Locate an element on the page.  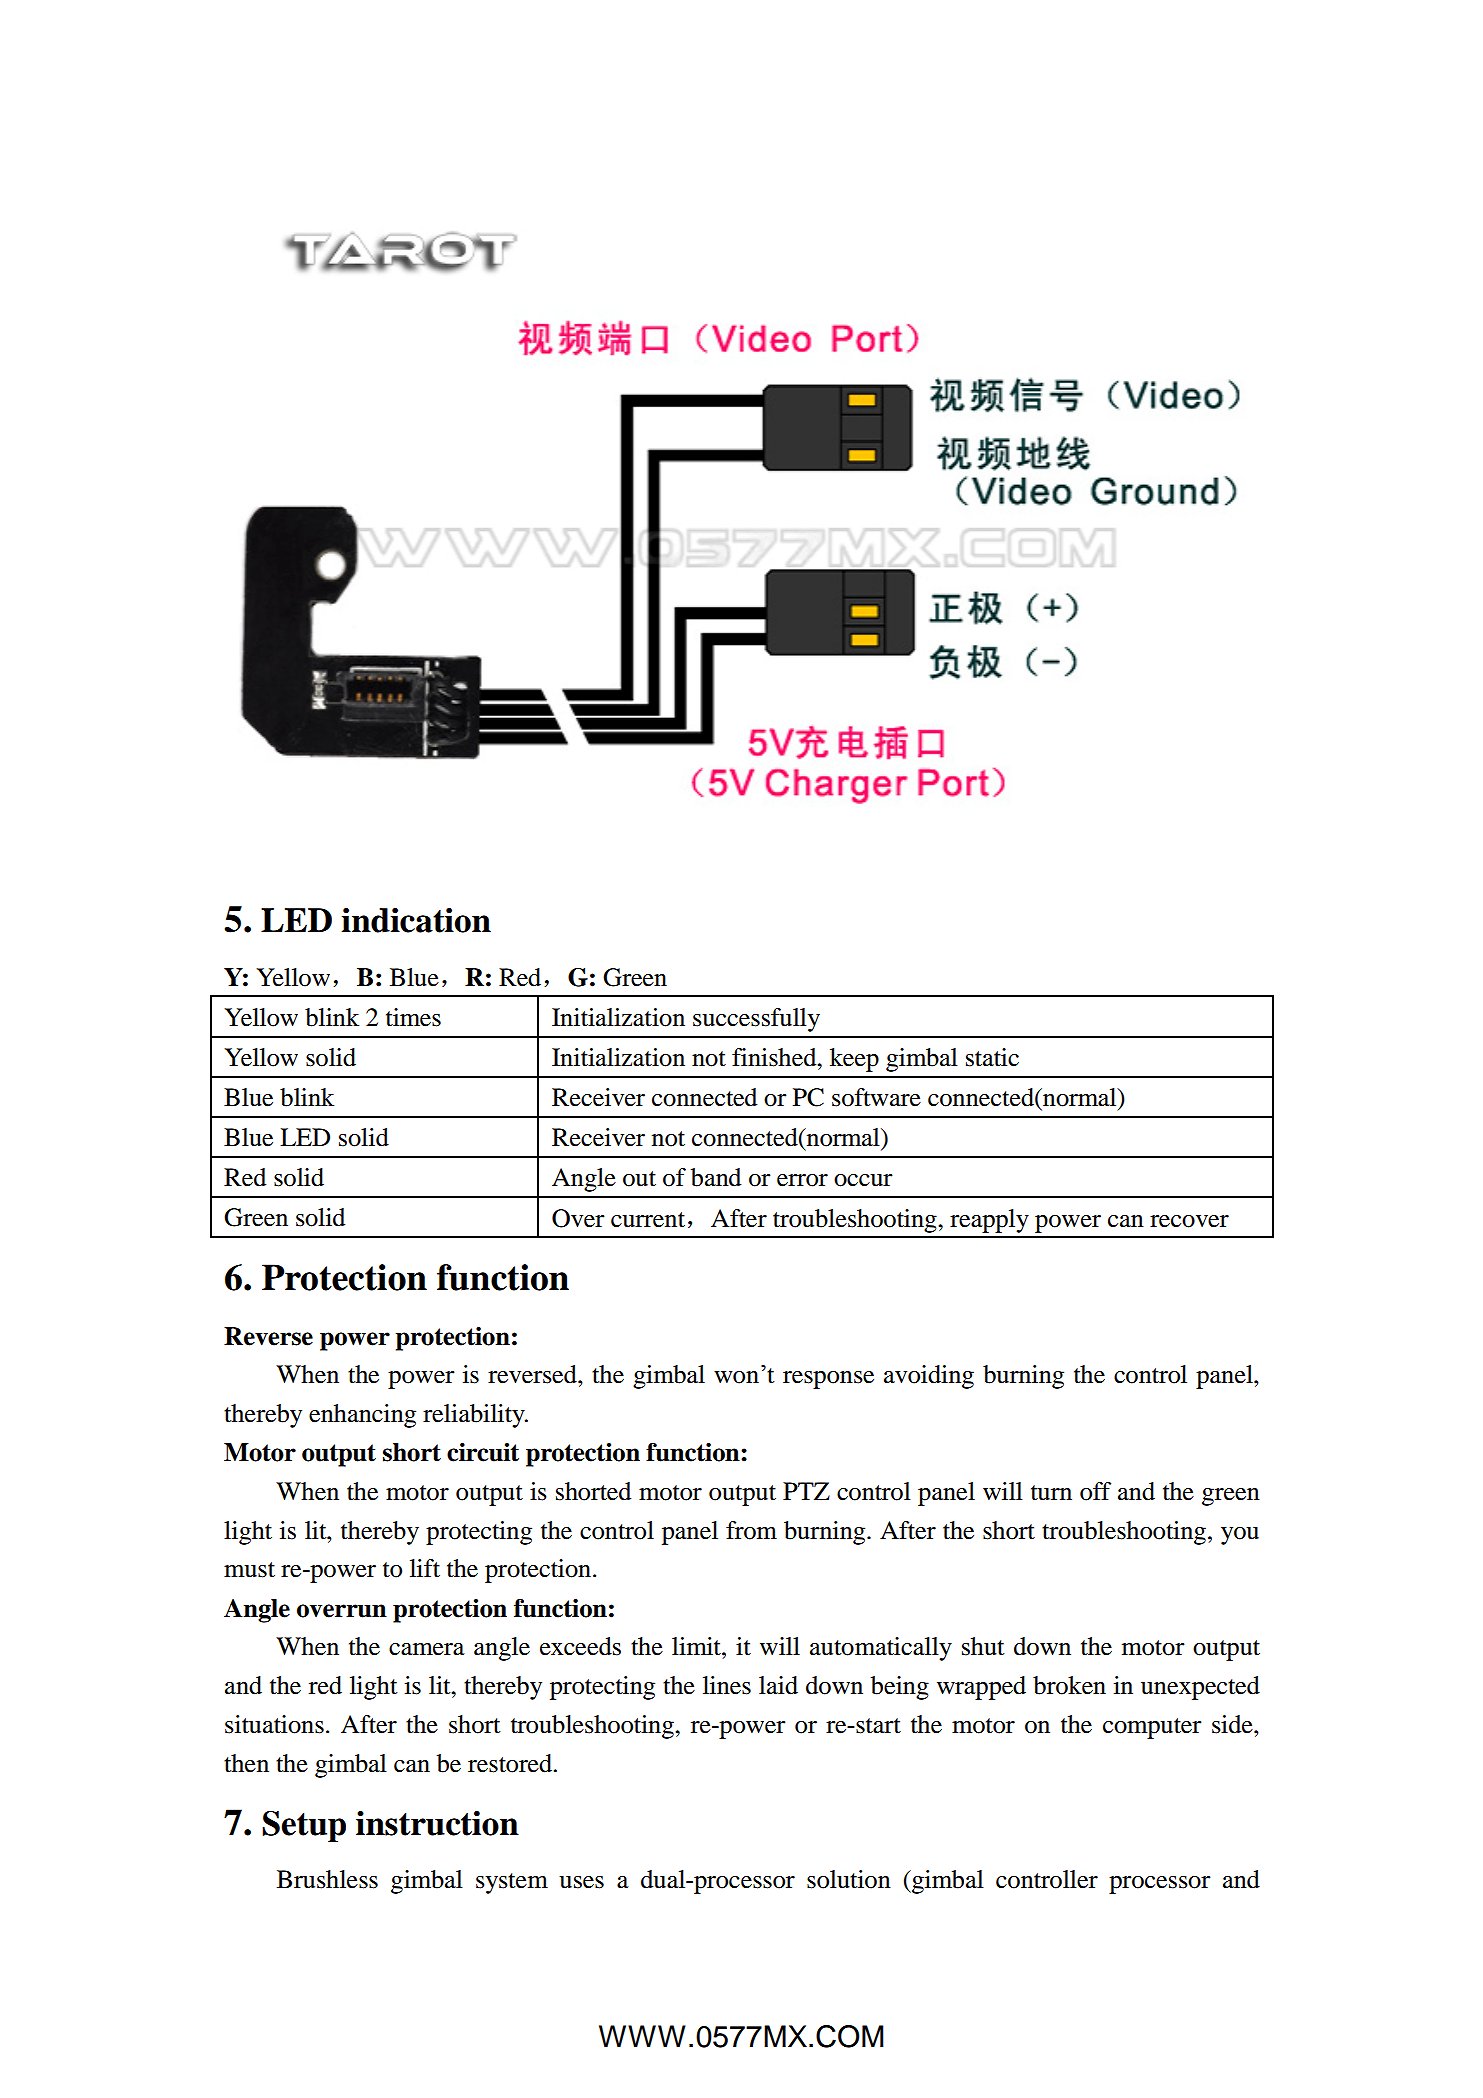
off is located at coordinates (1095, 1491).
